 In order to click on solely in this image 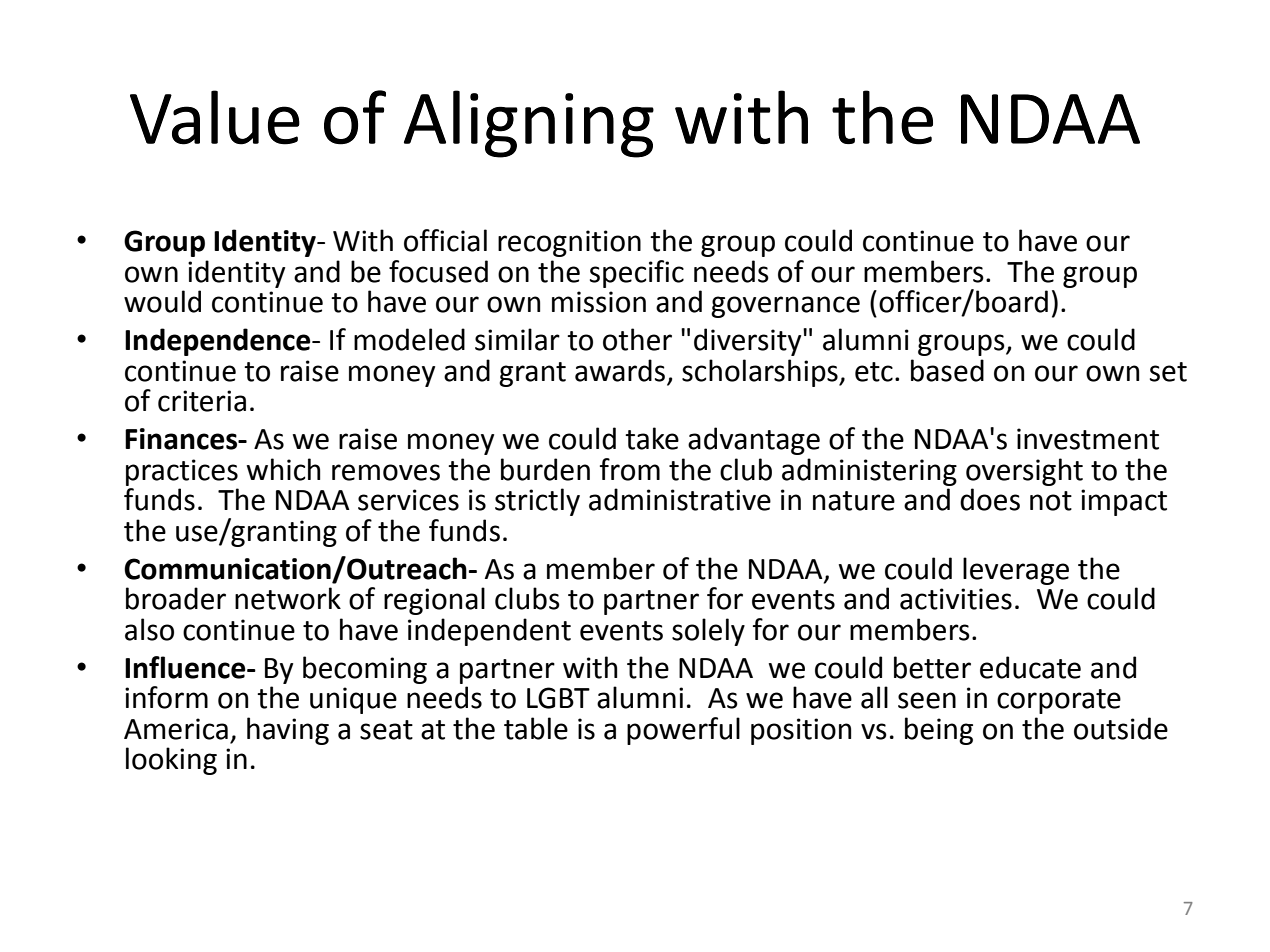, I will do `click(708, 632)`.
